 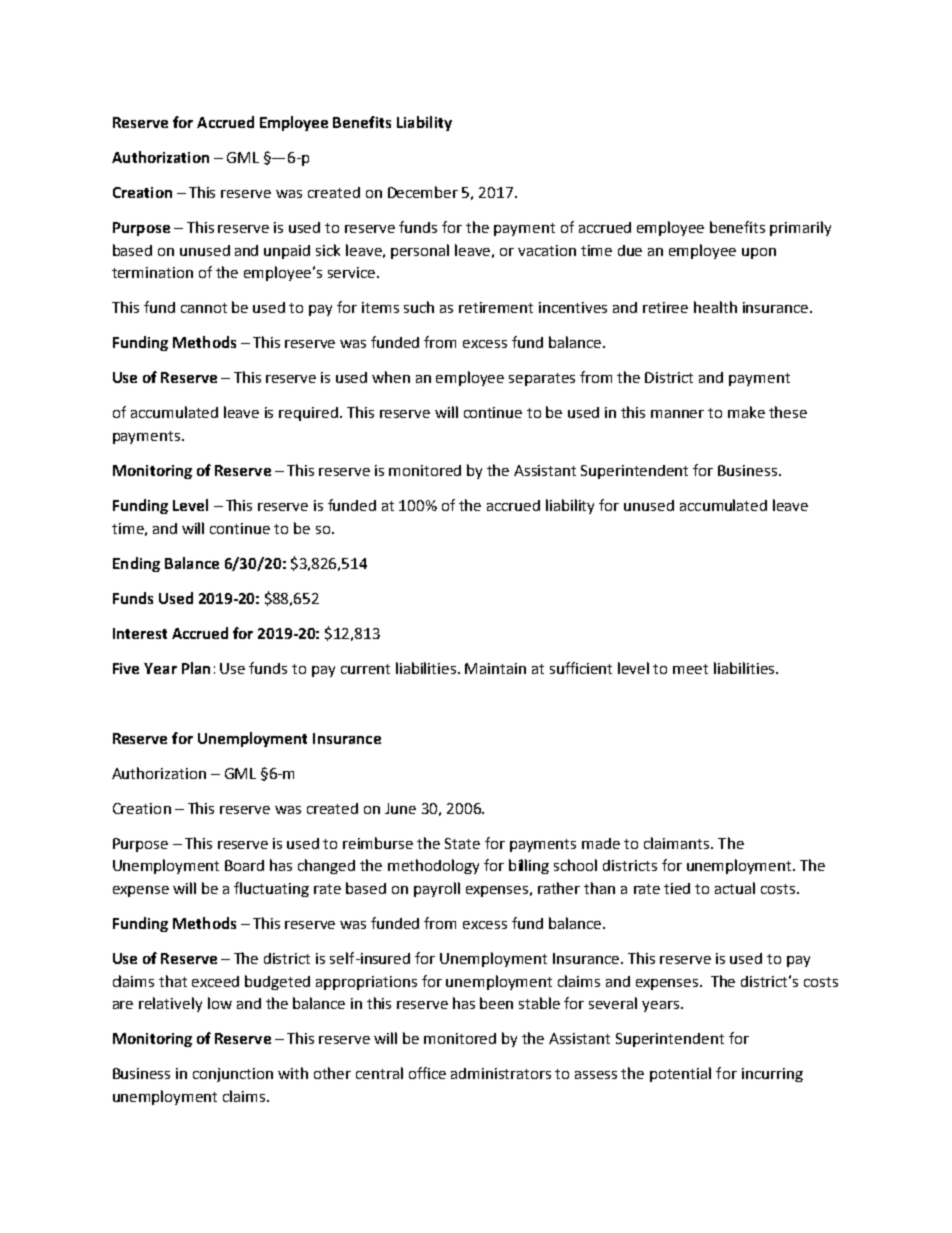 What do you see at coordinates (759, 253) in the document?
I see `upon` at bounding box center [759, 253].
